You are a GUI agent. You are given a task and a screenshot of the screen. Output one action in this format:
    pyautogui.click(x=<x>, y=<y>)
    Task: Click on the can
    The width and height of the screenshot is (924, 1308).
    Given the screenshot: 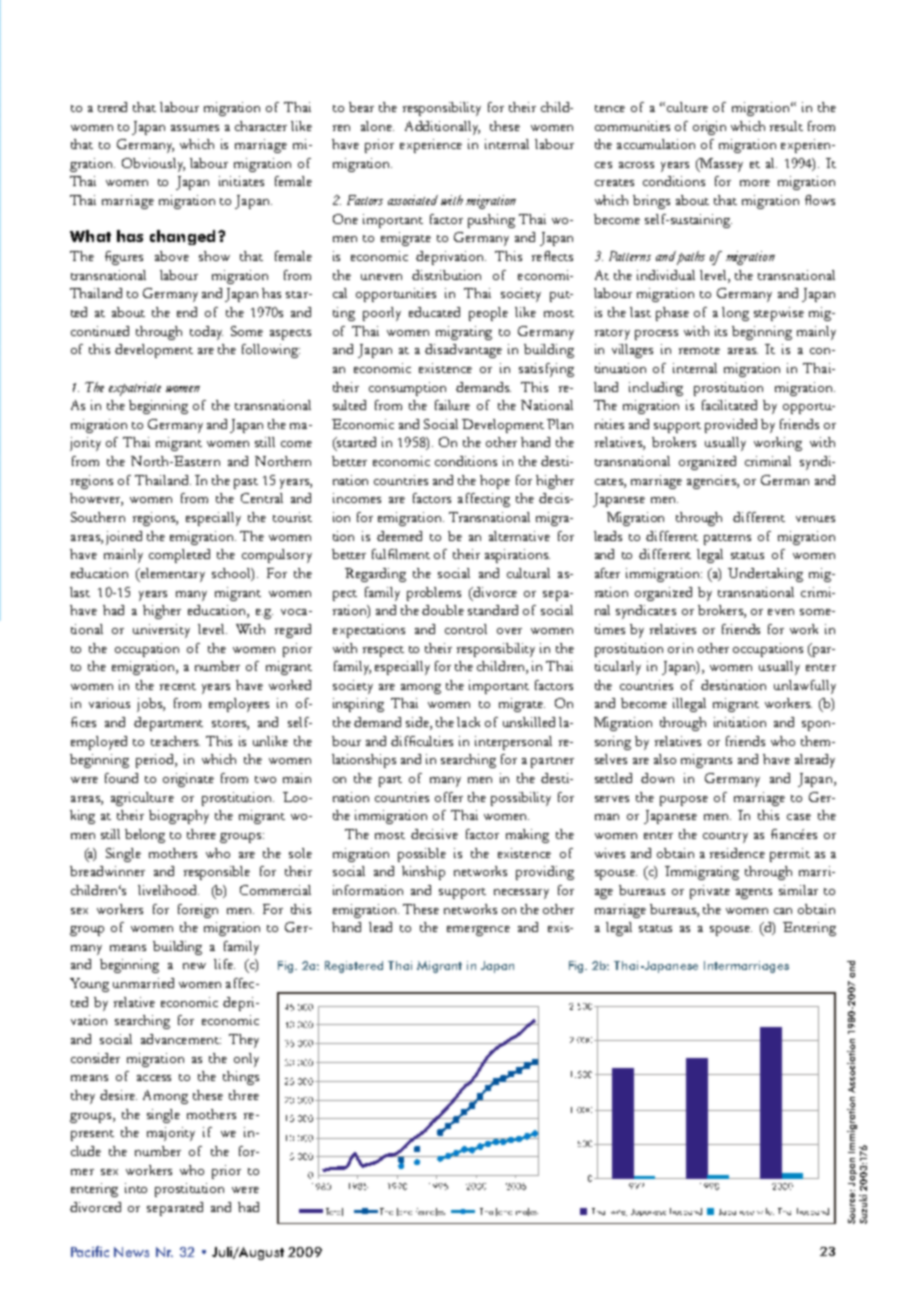 What is the action you would take?
    pyautogui.click(x=783, y=911)
